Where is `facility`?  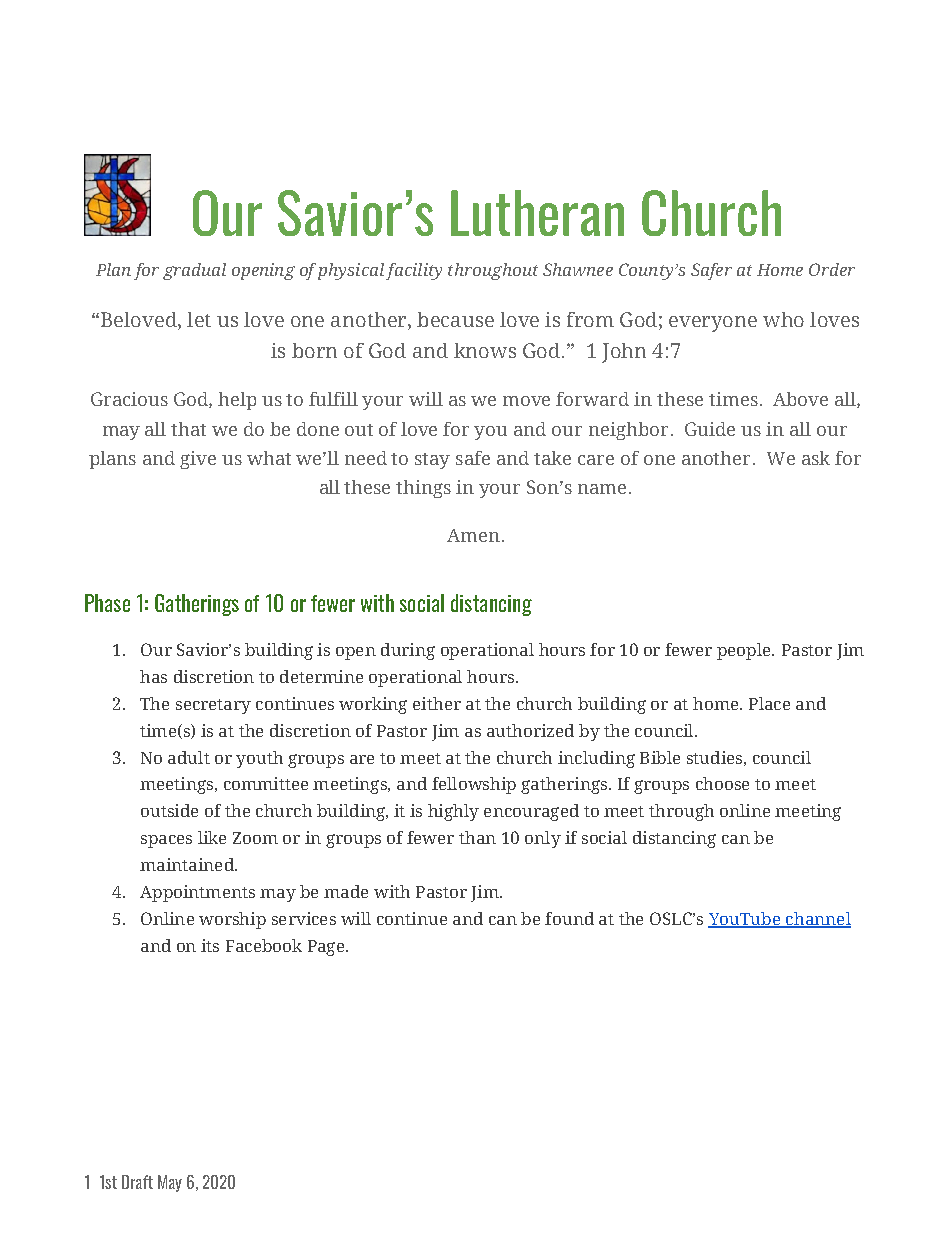
facility is located at coordinates (414, 271).
